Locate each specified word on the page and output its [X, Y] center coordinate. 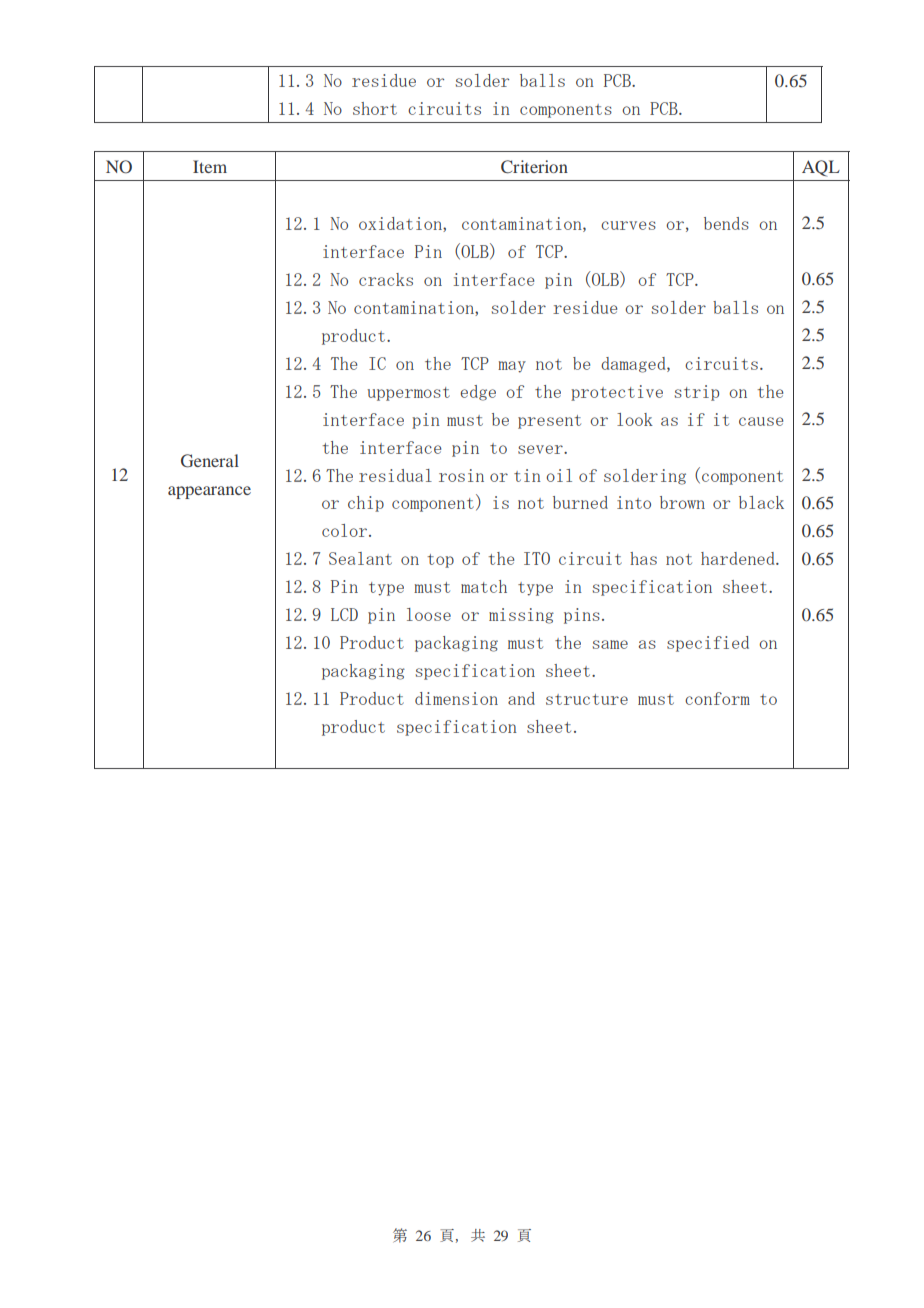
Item [210, 166]
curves [628, 225]
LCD [344, 614]
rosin [461, 475]
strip [696, 393]
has [643, 558]
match [484, 586]
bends [726, 223]
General [210, 461]
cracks [386, 279]
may [512, 367]
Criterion [534, 167]
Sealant [360, 558]
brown [682, 502]
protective [617, 393]
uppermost [408, 394]
